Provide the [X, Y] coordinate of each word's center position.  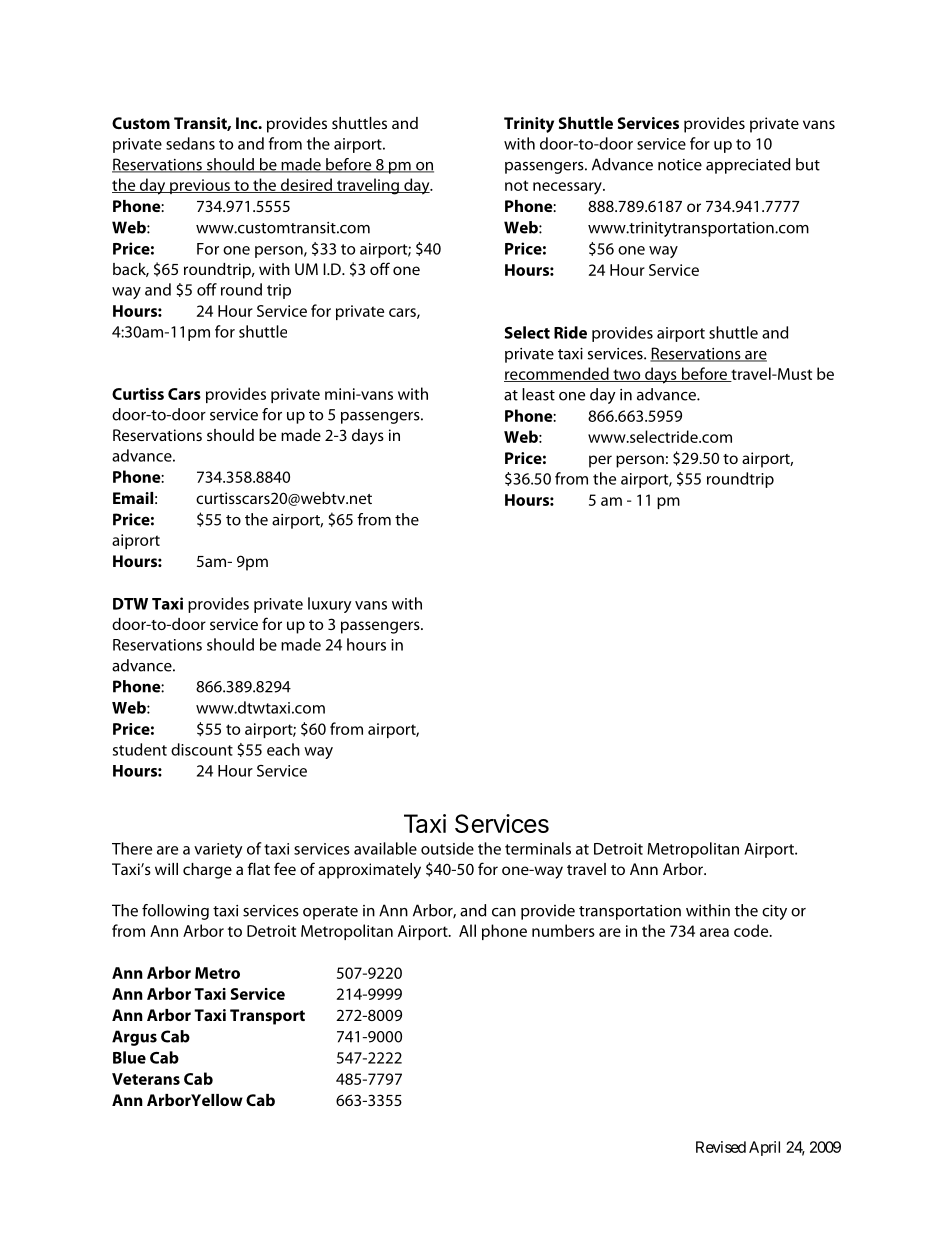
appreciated [748, 166]
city [774, 912]
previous [200, 186]
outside [447, 848]
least [538, 394]
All [467, 930]
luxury [330, 605]
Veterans [146, 1079]
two [627, 375]
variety [218, 850]
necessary [568, 188]
